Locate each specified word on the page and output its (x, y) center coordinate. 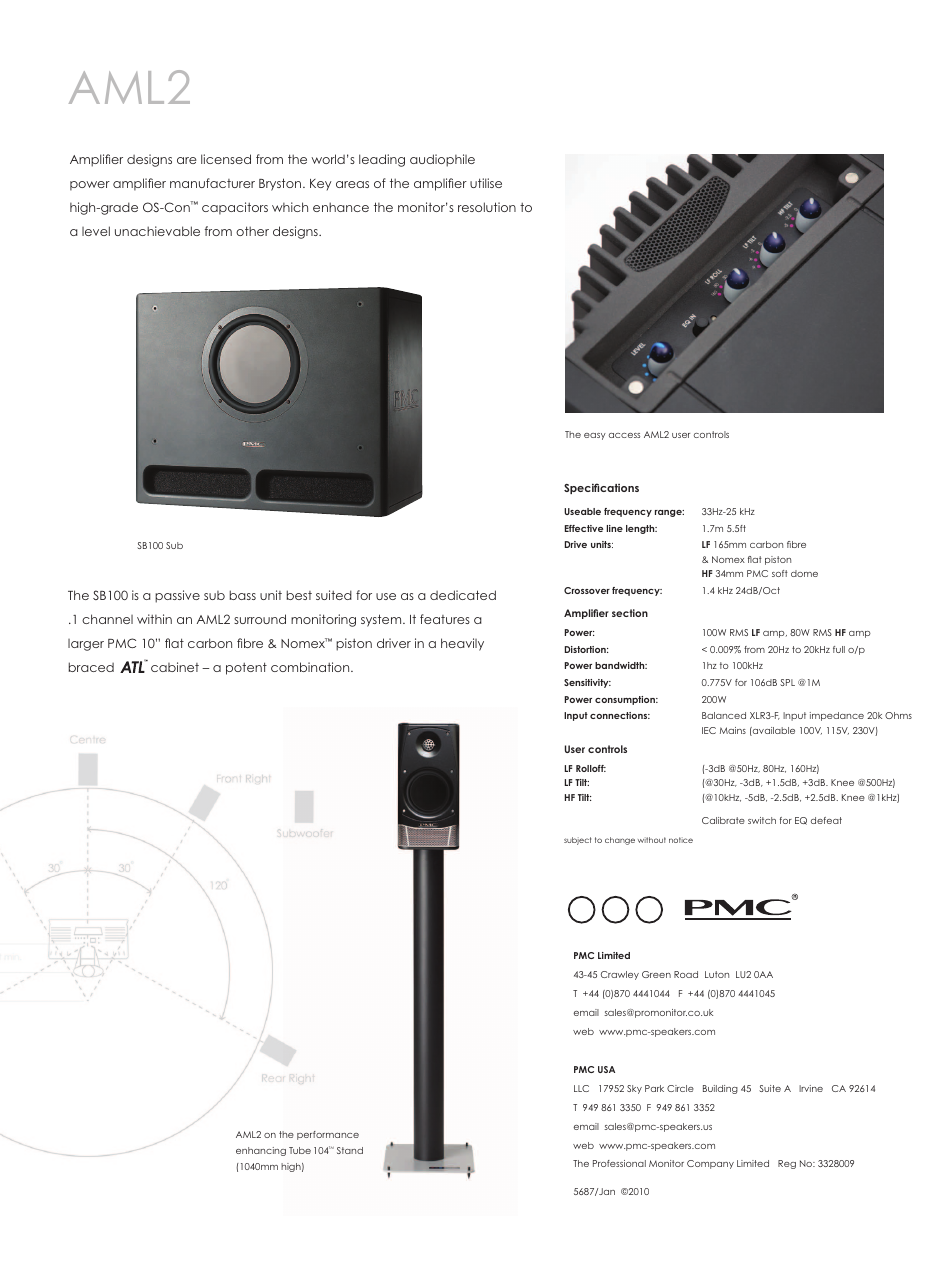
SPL (787, 682)
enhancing (261, 1151)
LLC (581, 1088)
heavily (462, 644)
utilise (486, 183)
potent (246, 668)
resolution (487, 207)
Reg (787, 1164)
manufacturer (212, 183)
